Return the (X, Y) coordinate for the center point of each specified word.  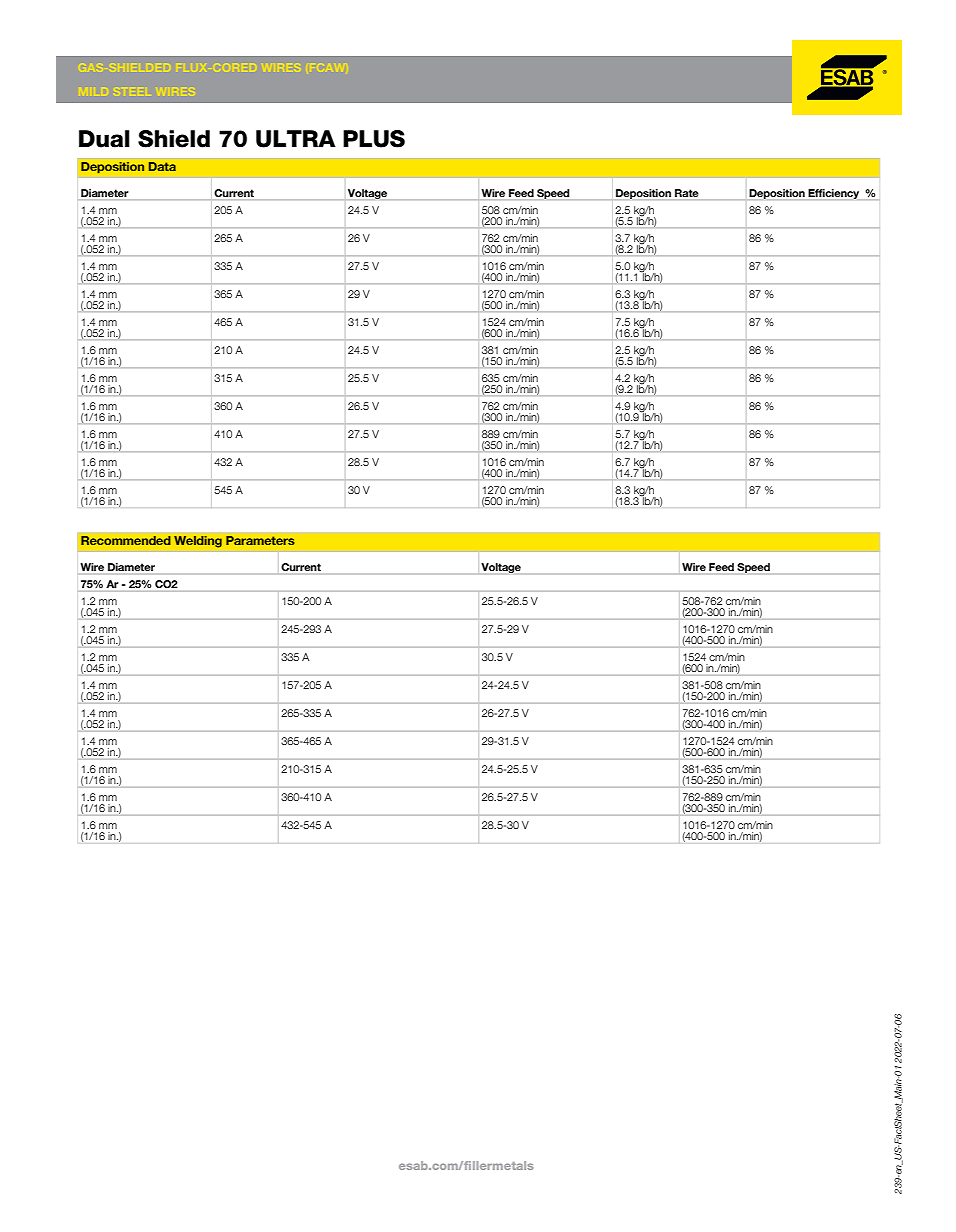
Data (162, 166)
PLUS (374, 139)
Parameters (260, 541)
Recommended (126, 541)
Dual (104, 139)
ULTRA (296, 139)
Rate (687, 193)
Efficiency (833, 194)
